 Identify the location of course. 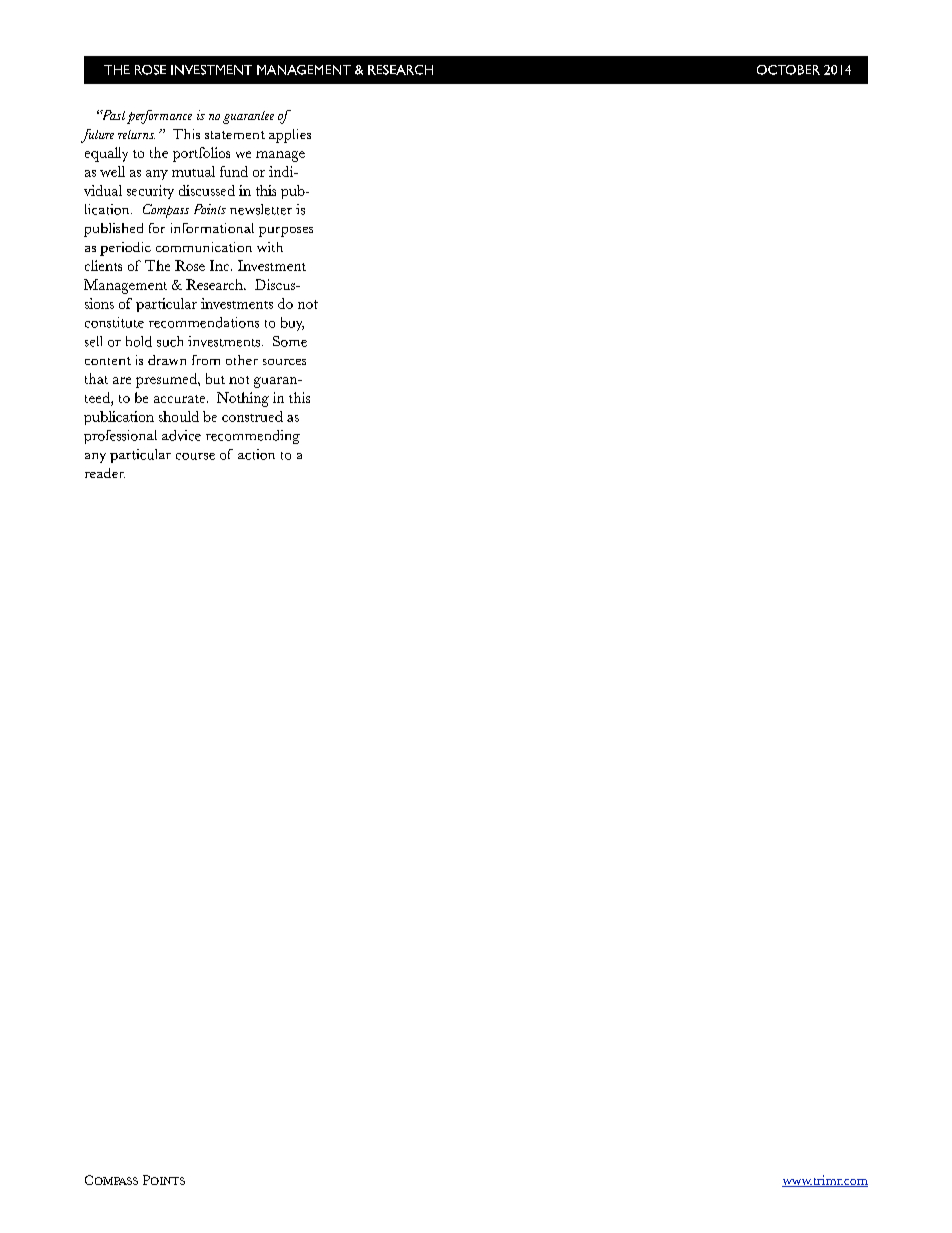
(195, 456).
